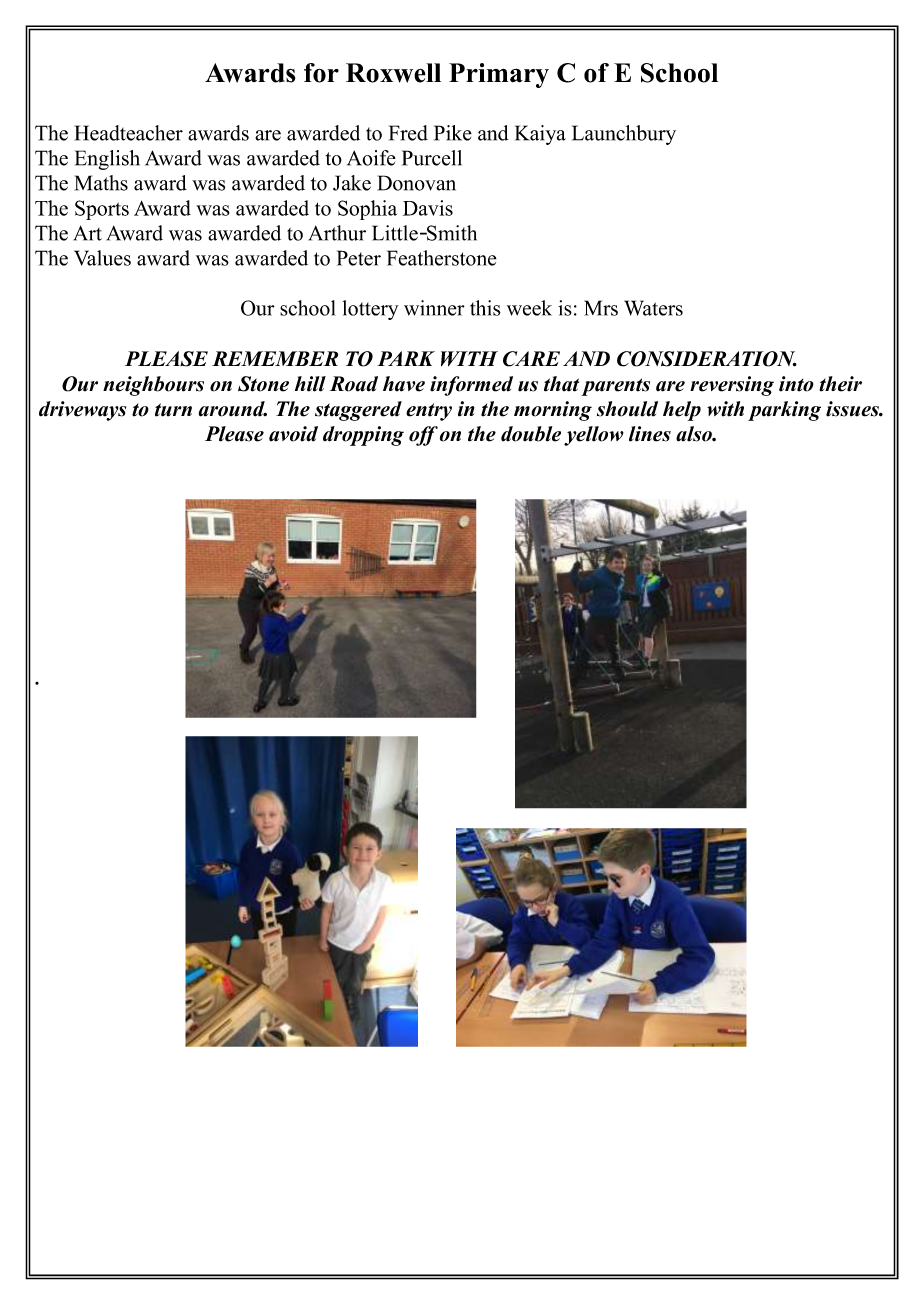 The image size is (924, 1308). What do you see at coordinates (485, 308) in the image?
I see `this` at bounding box center [485, 308].
